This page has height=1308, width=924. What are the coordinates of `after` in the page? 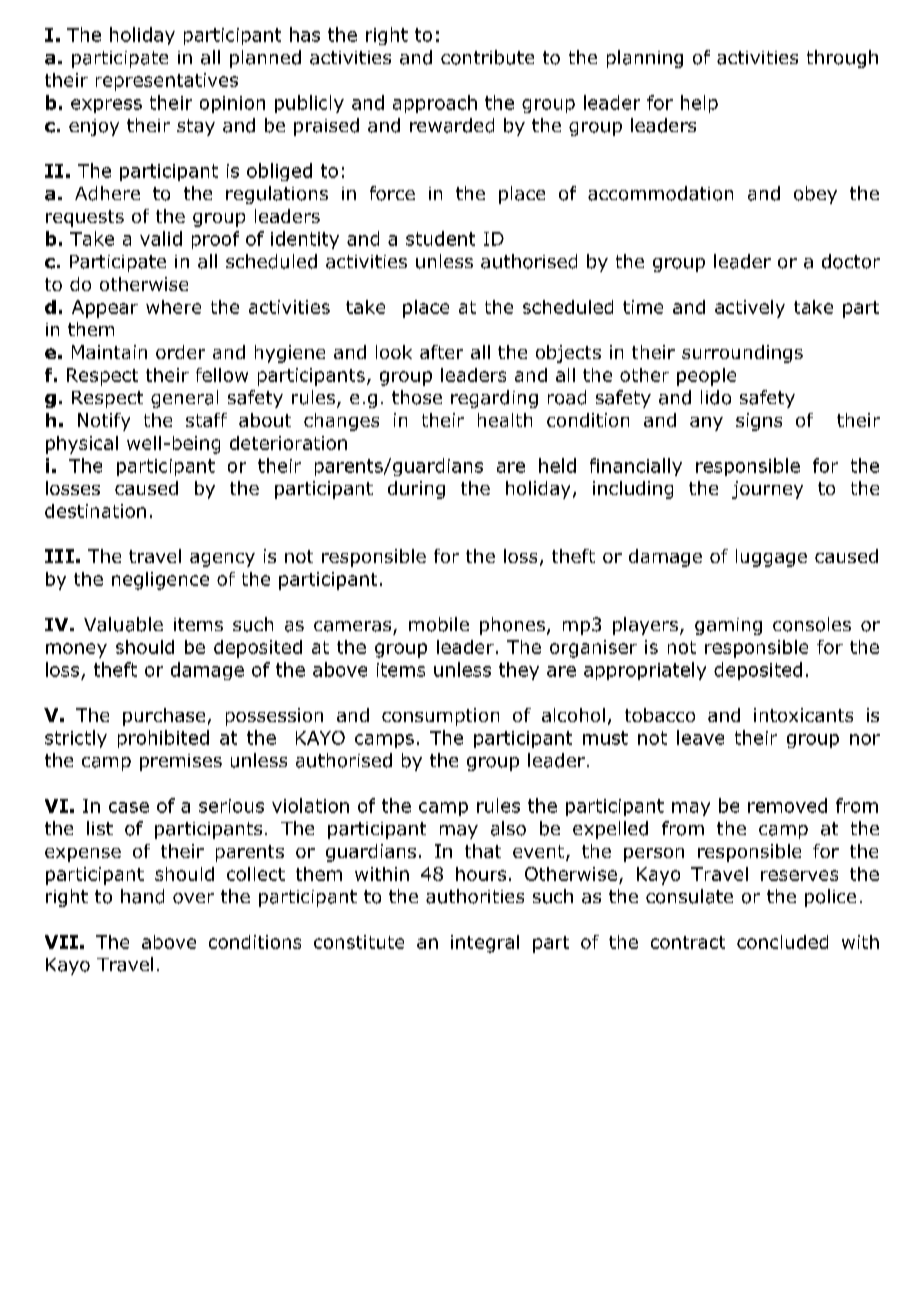 It's located at (441, 352).
